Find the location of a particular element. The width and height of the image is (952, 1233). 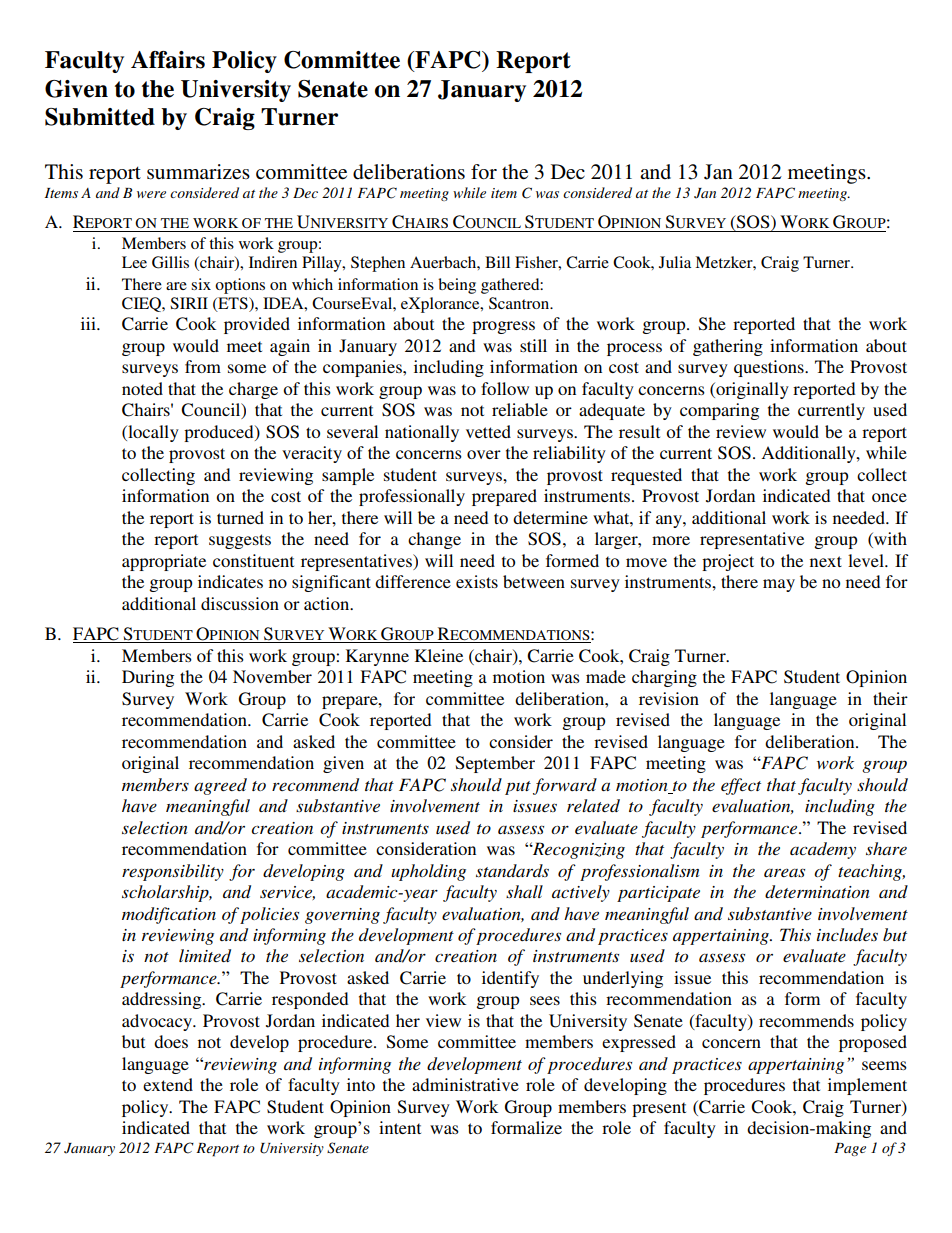

Bill is located at coordinates (497, 262).
